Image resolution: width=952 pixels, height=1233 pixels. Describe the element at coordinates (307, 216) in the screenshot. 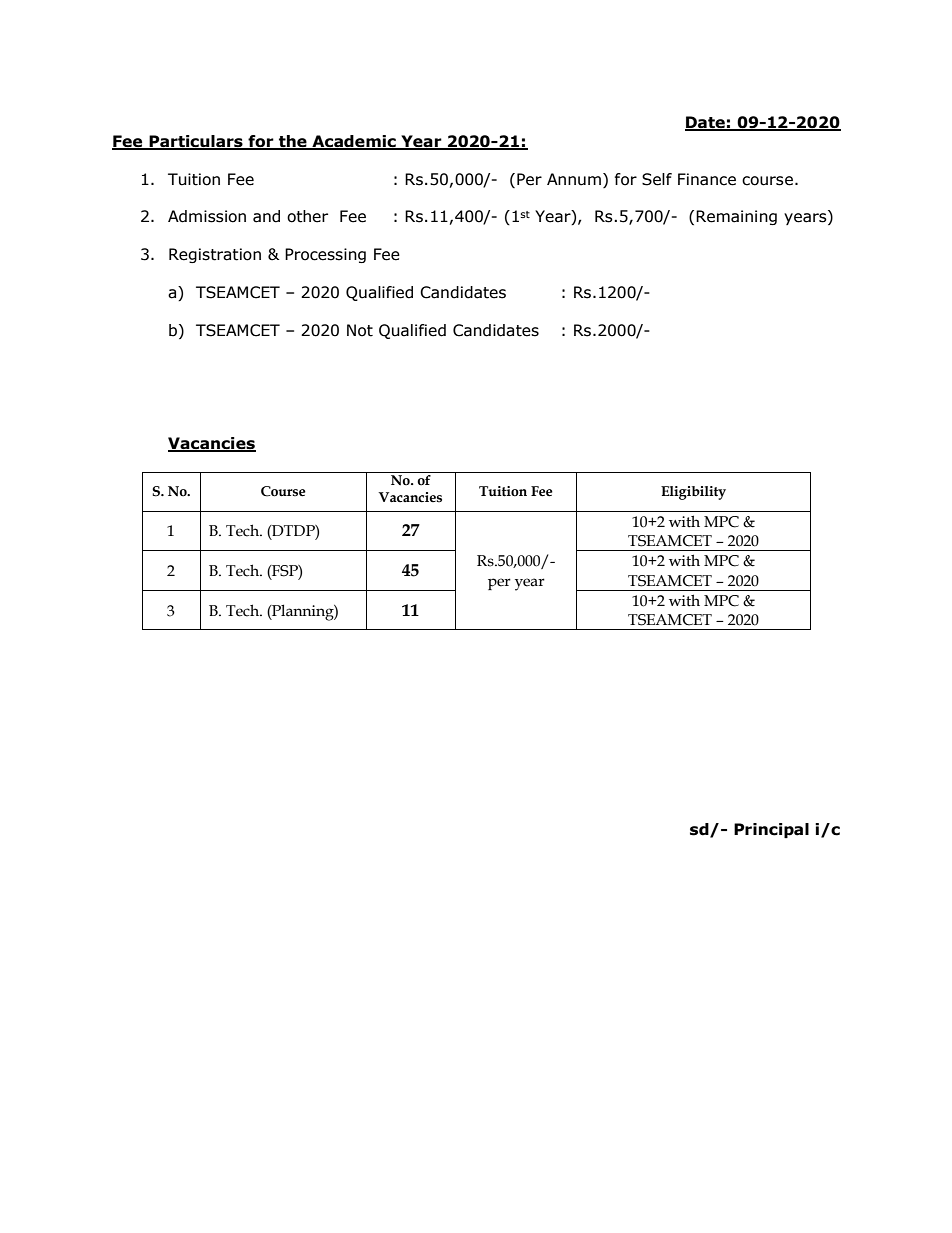

I see `other` at that location.
